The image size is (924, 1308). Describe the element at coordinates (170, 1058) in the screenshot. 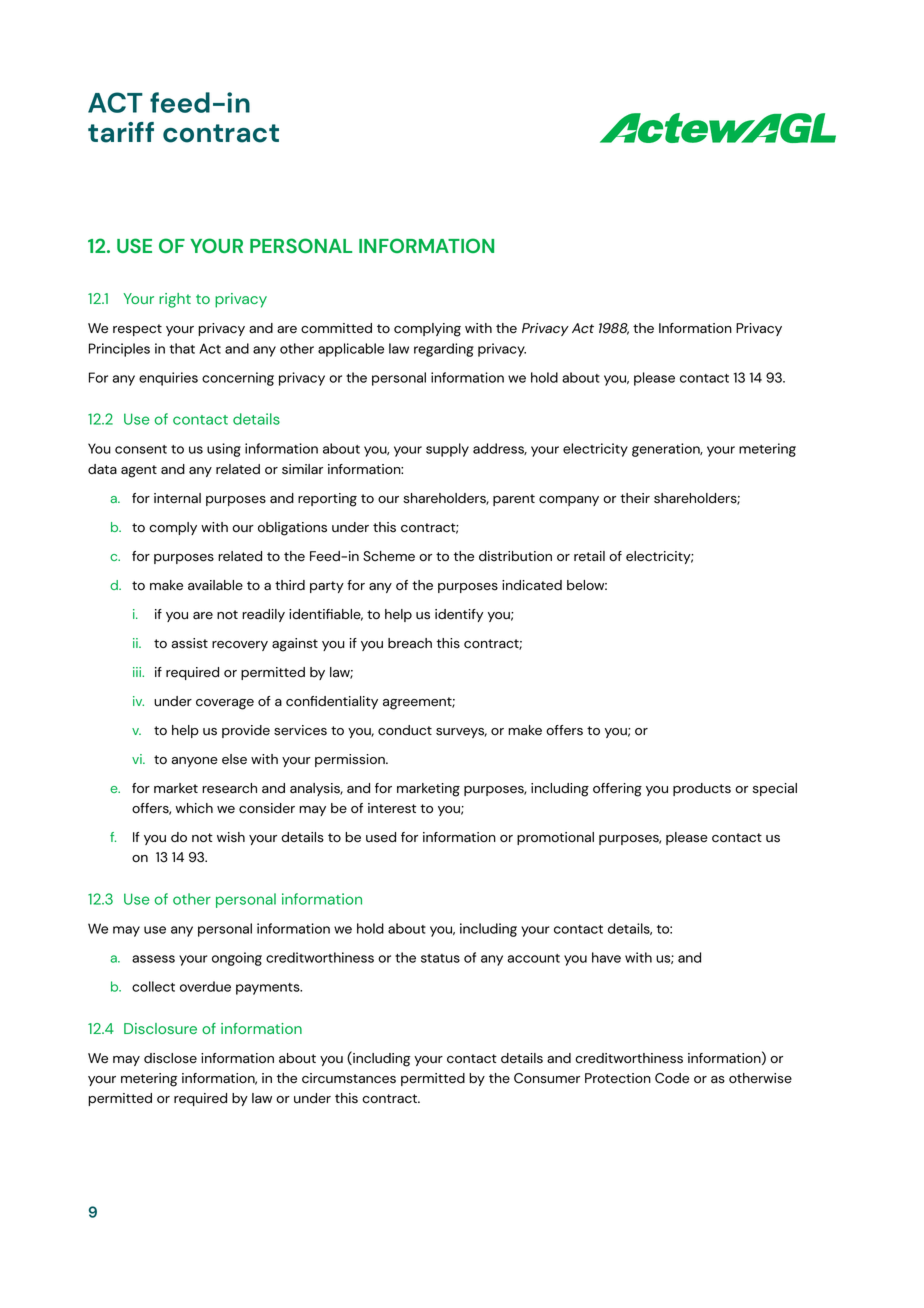

I see `disclose` at that location.
